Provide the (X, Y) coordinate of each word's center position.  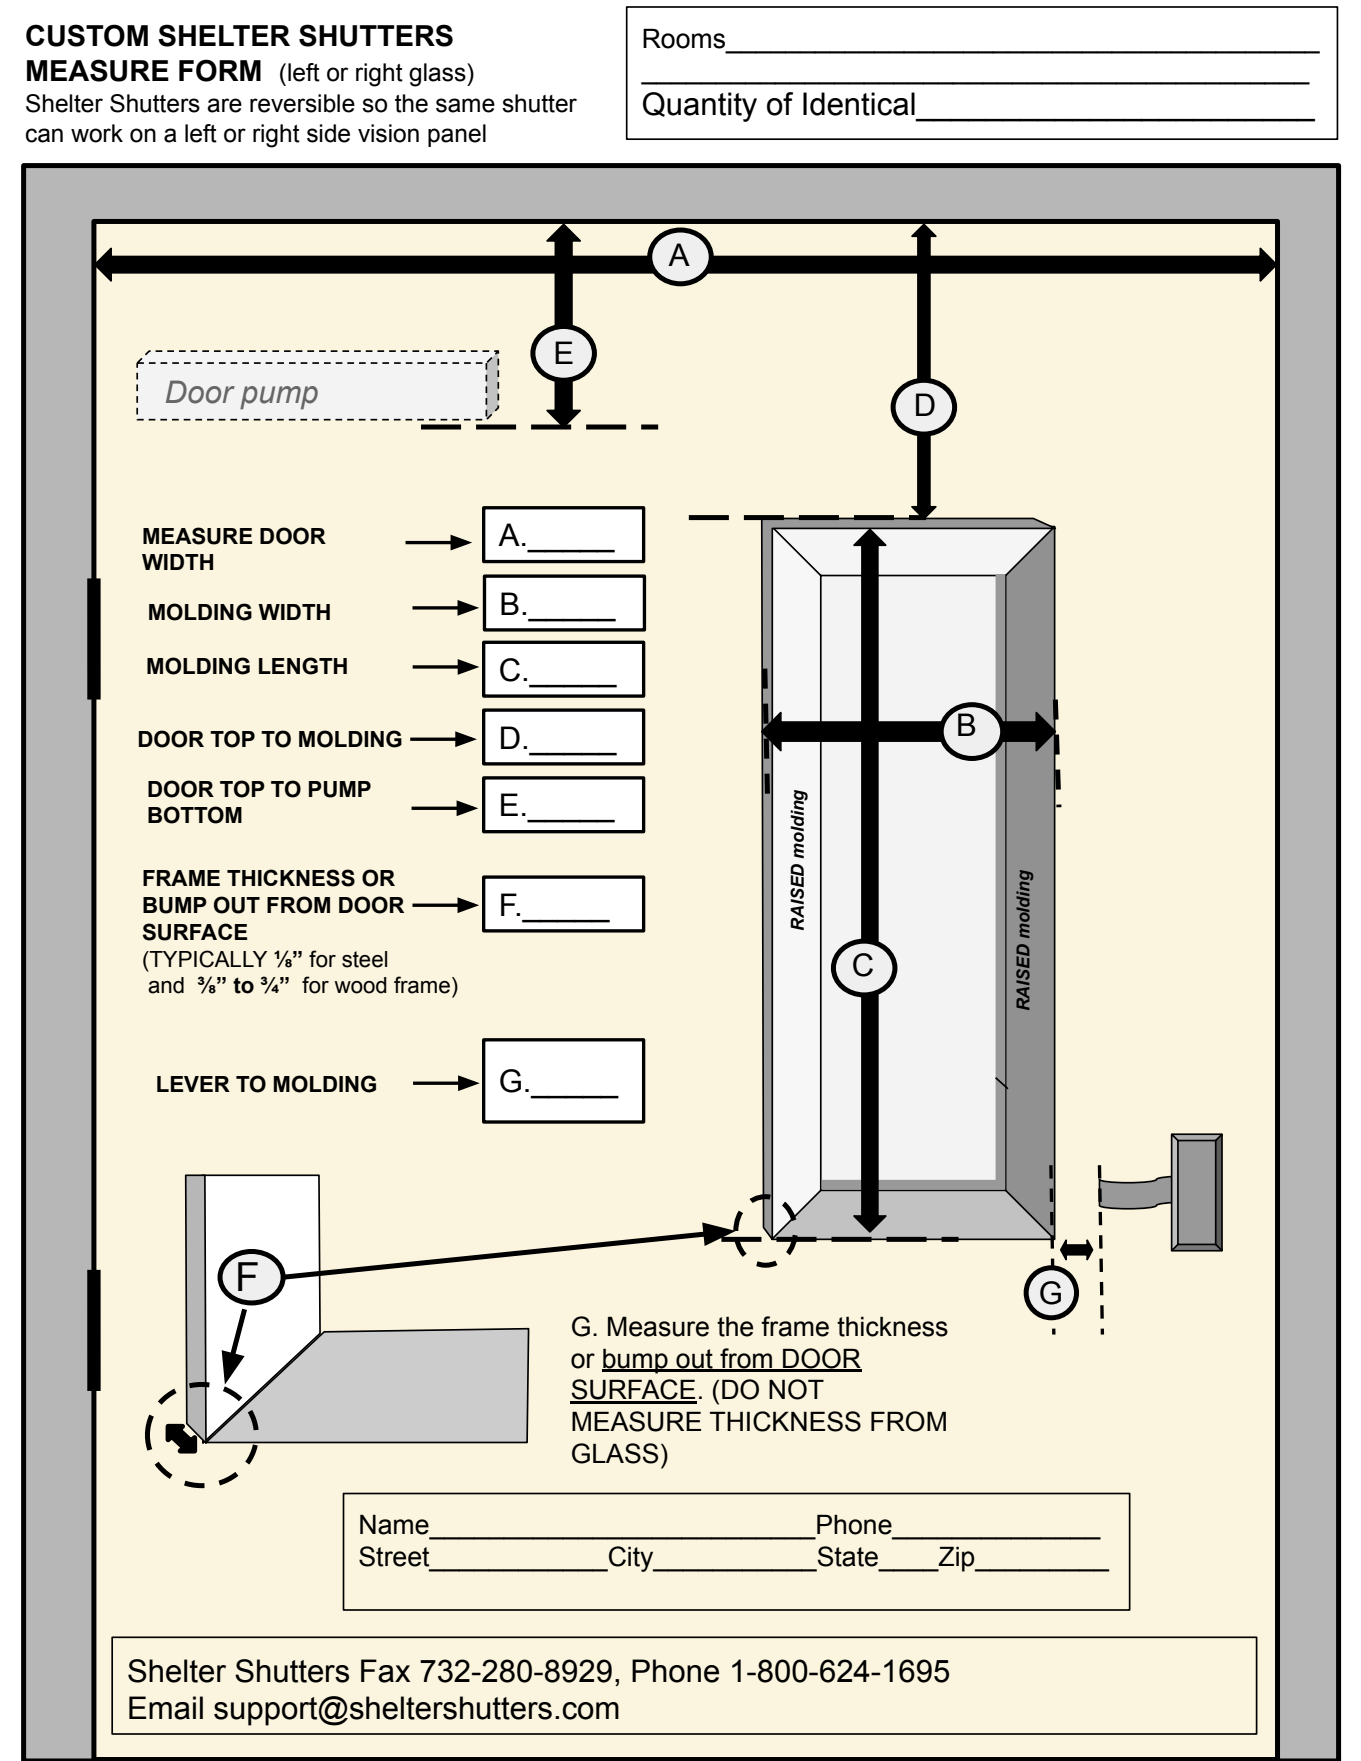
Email (166, 1708)
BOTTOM (195, 815)
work (97, 133)
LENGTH (303, 666)
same (465, 105)
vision (388, 133)
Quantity (700, 107)
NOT (796, 1389)
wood (360, 985)
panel (457, 135)
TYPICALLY (207, 959)
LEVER (193, 1084)
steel (364, 959)
